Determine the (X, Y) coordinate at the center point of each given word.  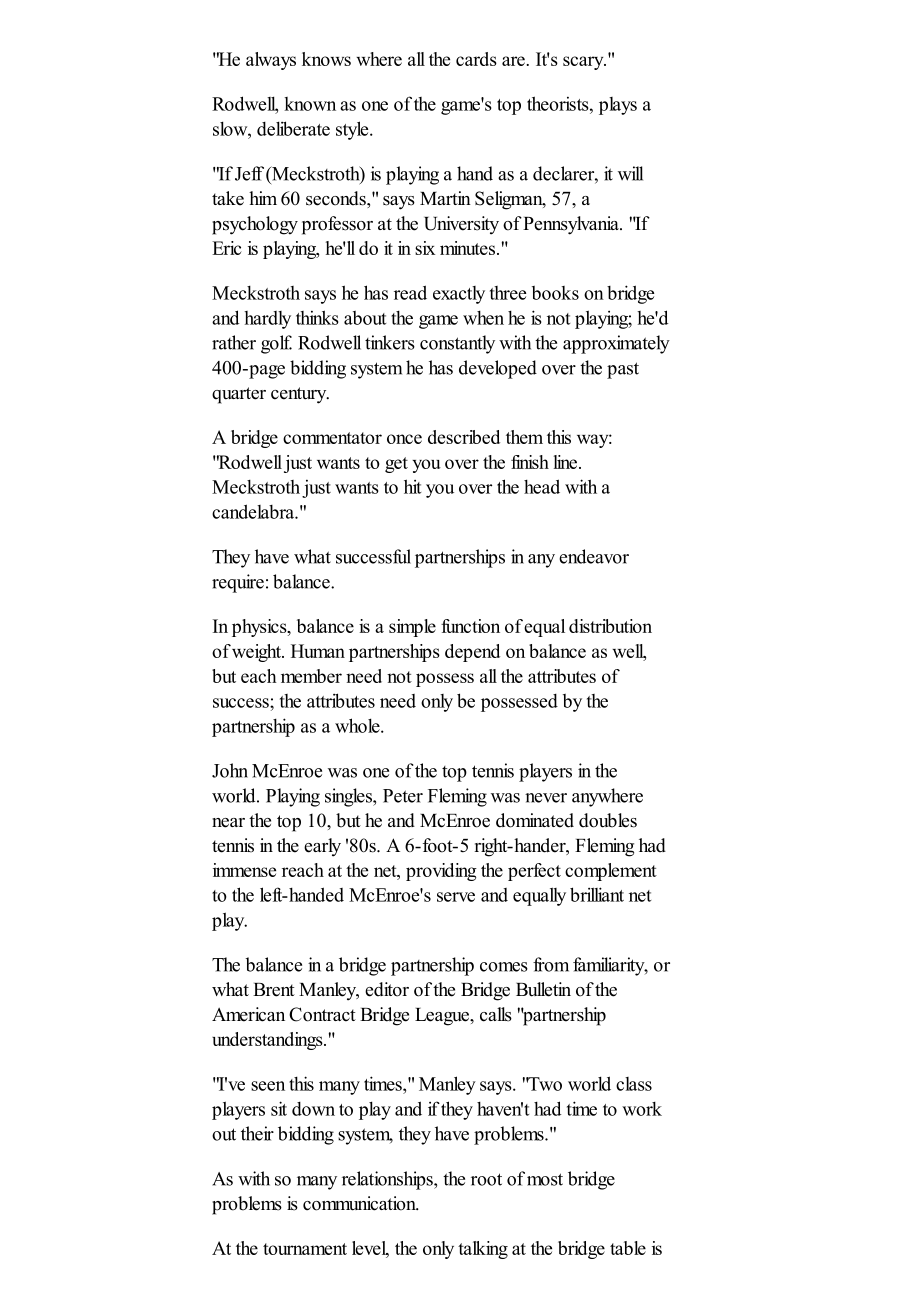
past (623, 370)
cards (476, 59)
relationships (388, 1180)
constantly (457, 344)
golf (276, 344)
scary (584, 63)
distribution (610, 626)
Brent (274, 990)
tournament (305, 1249)
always (271, 61)
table (628, 1248)
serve (456, 897)
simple (412, 628)
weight (257, 653)
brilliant (597, 894)
